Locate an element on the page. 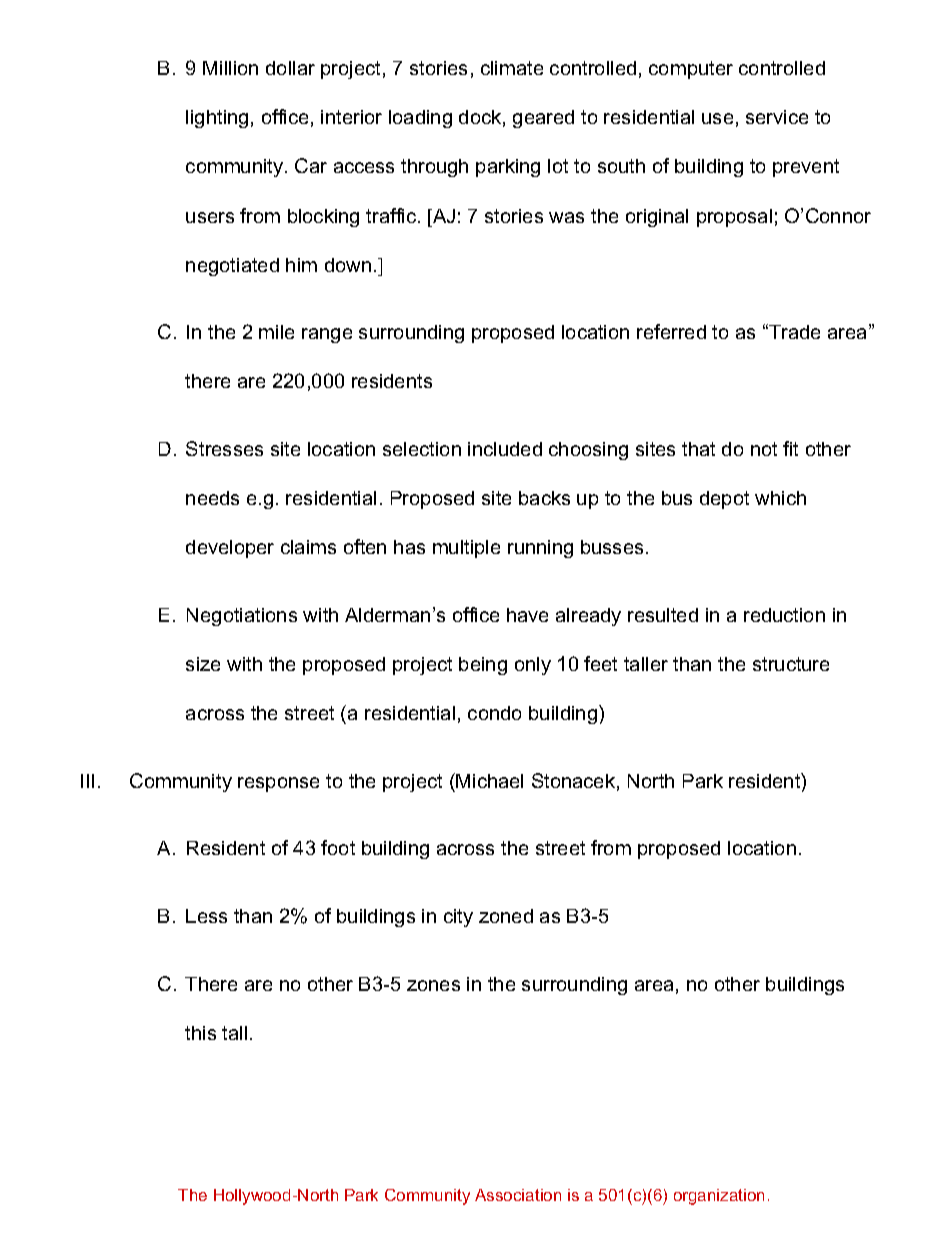 The height and width of the image is (1233, 952). III is located at coordinates (87, 781).
